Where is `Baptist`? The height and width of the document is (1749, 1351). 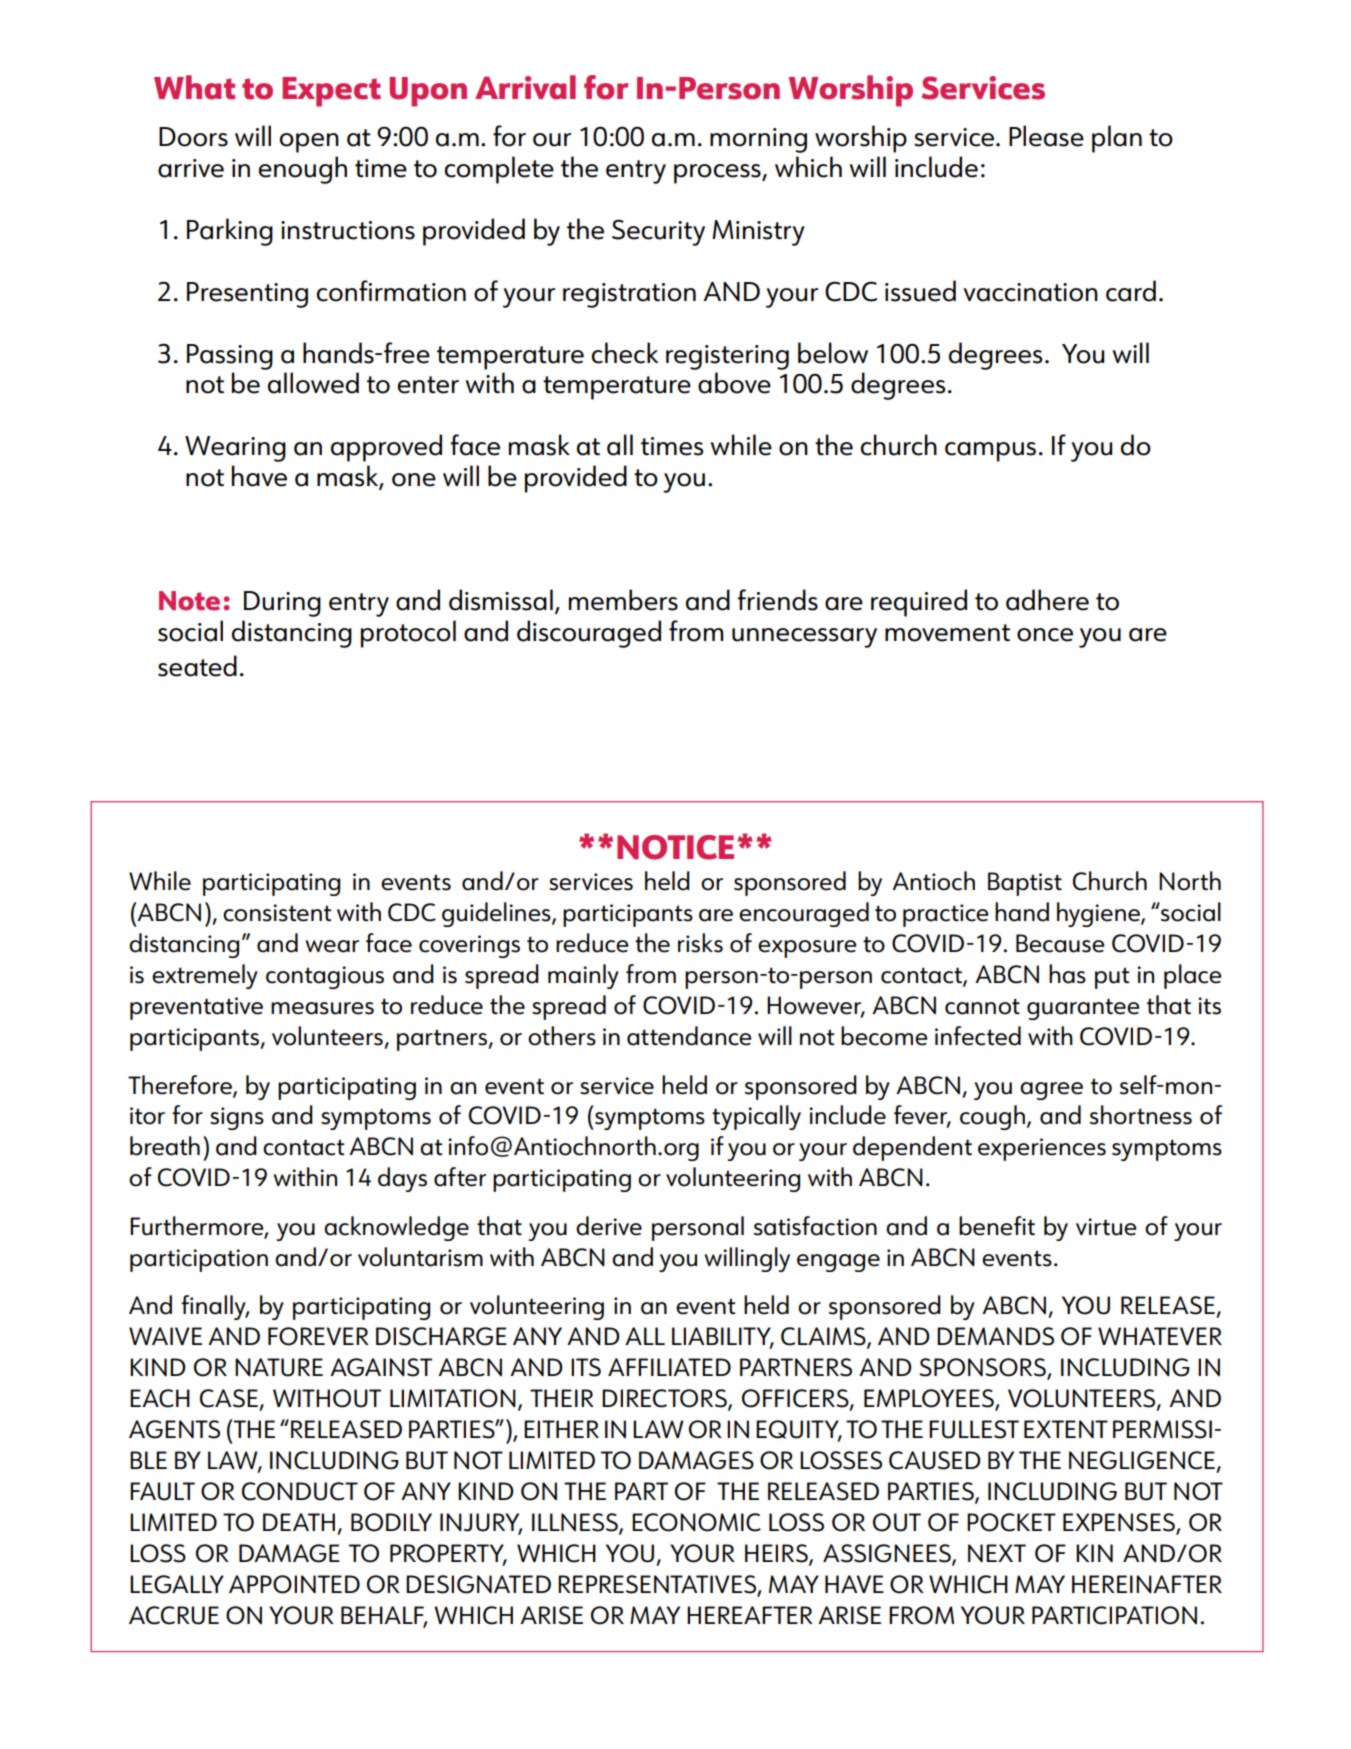
Baptist is located at coordinates (1025, 884).
